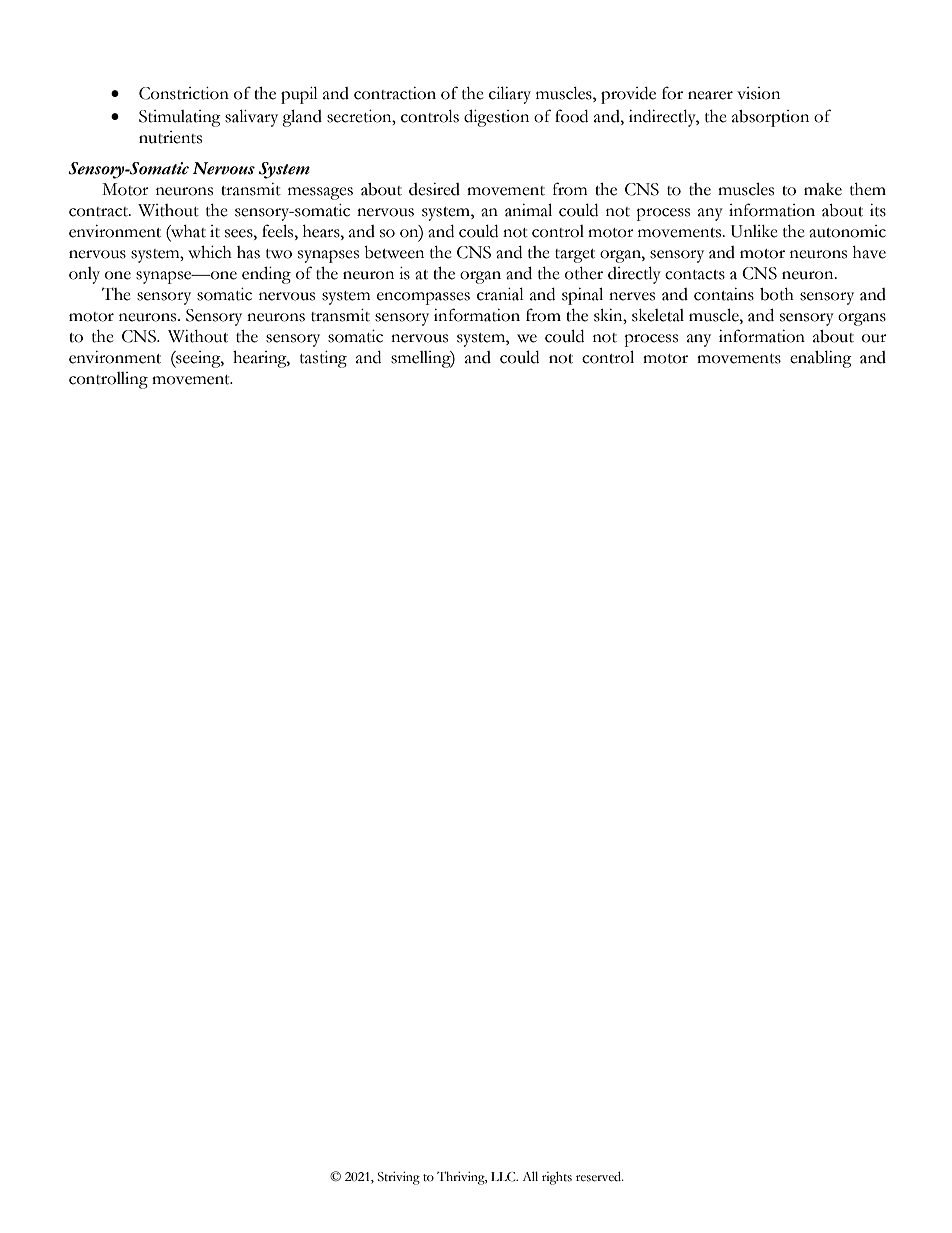  Describe the element at coordinates (180, 118) in the page. I see `Stimulating` at that location.
